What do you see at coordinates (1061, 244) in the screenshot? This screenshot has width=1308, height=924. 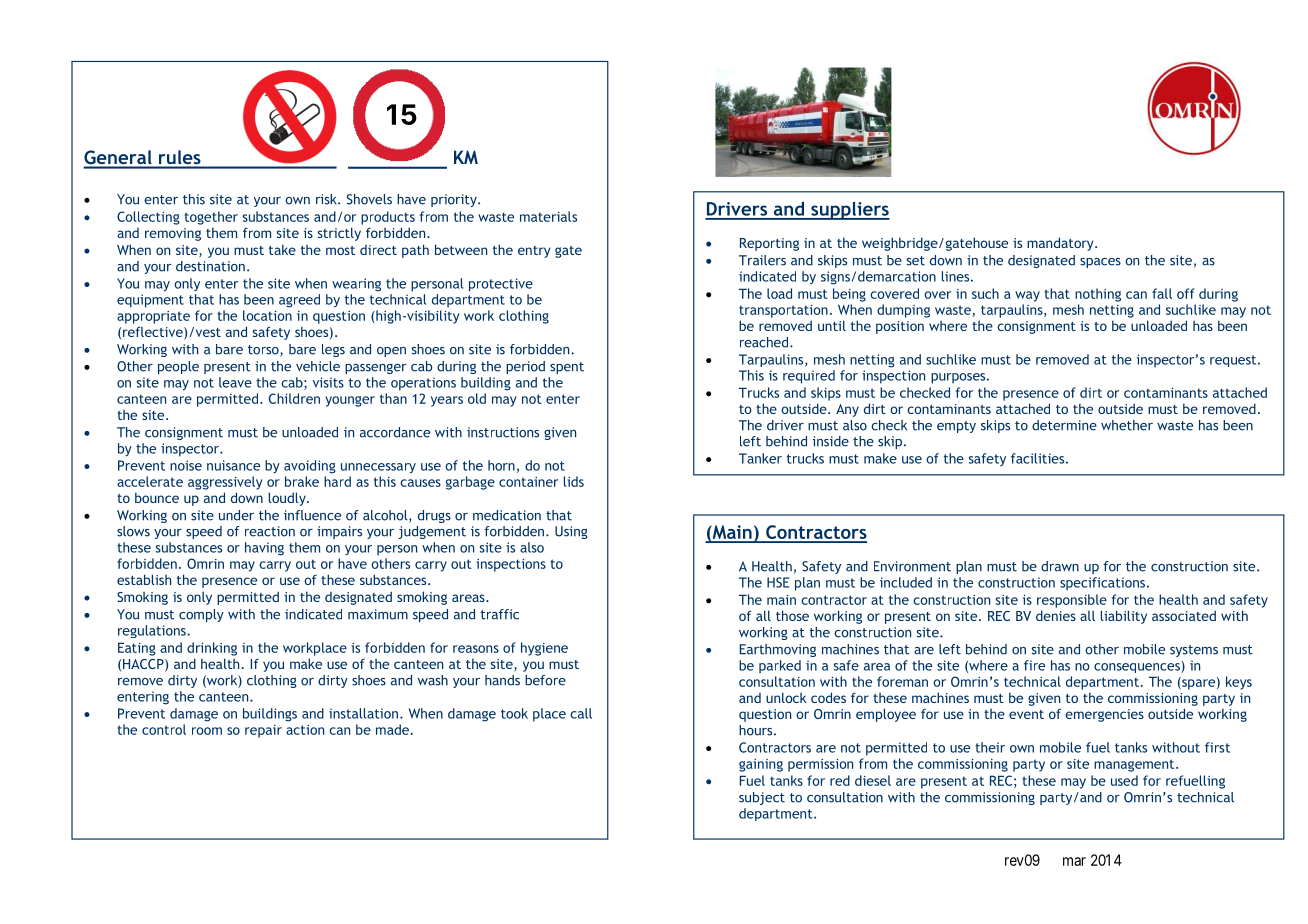 I see `mandatory` at bounding box center [1061, 244].
